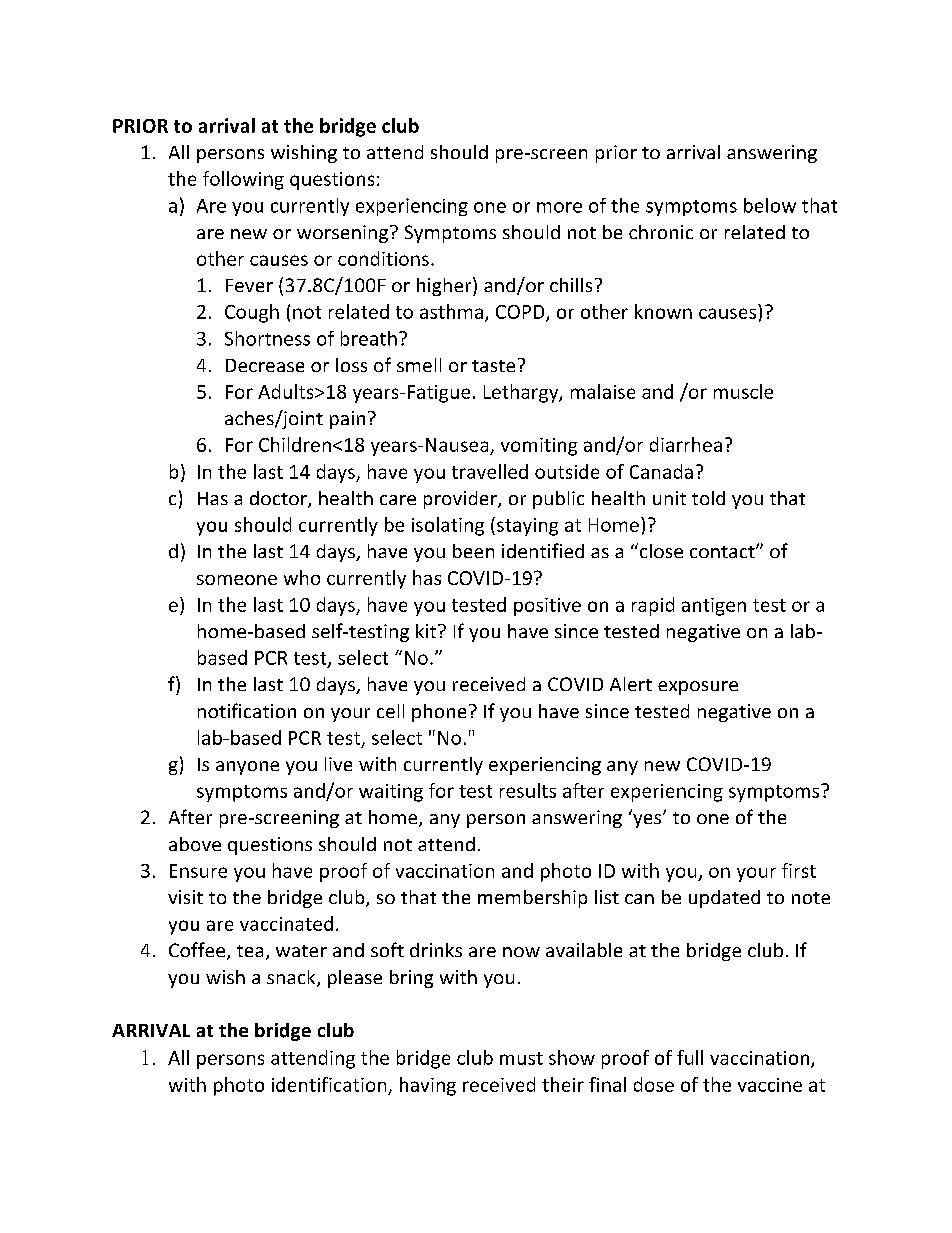 This image has width=952, height=1233. What do you see at coordinates (329, 1084) in the image?
I see `identification` at bounding box center [329, 1084].
